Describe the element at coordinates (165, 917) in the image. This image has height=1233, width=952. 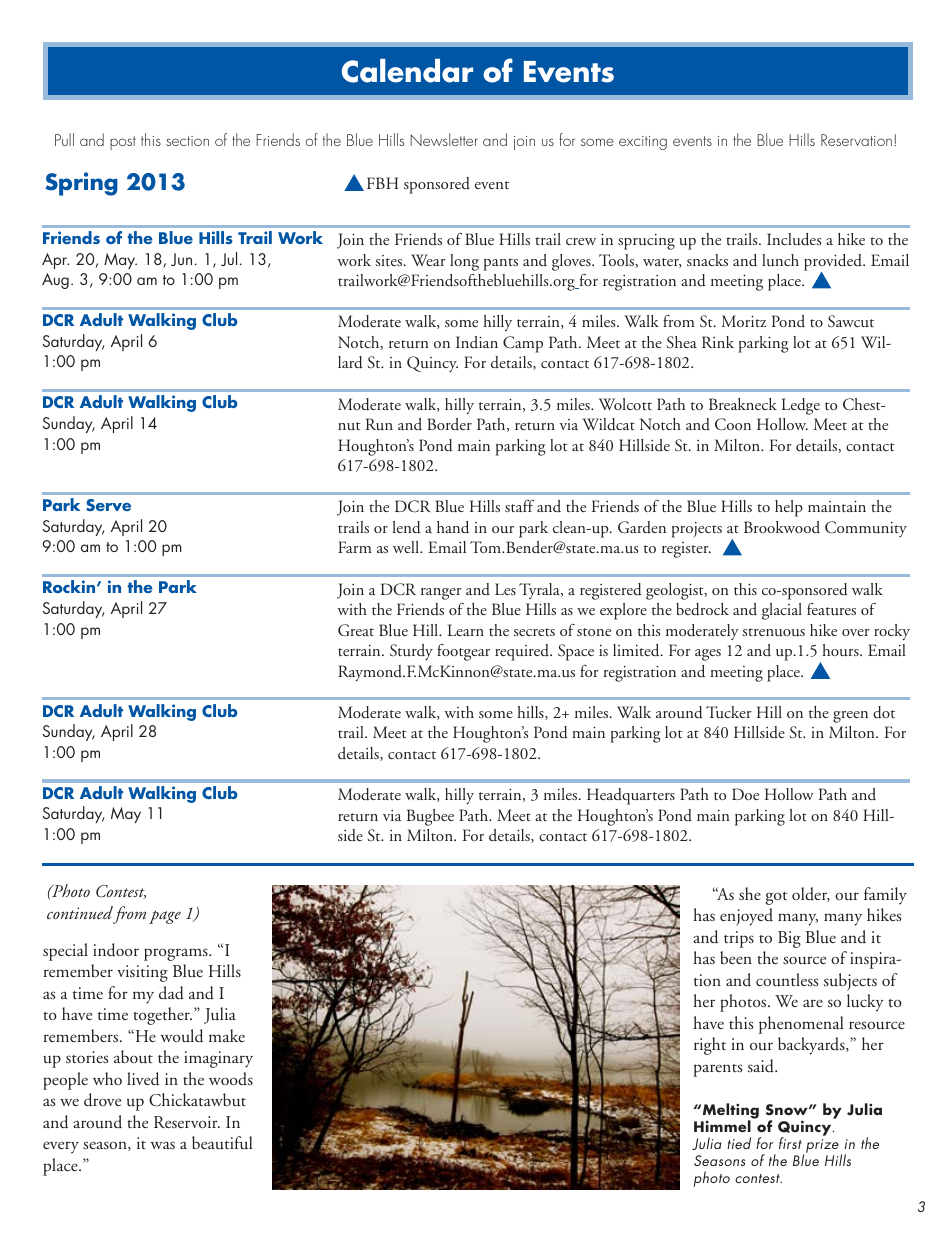
I see `page` at that location.
